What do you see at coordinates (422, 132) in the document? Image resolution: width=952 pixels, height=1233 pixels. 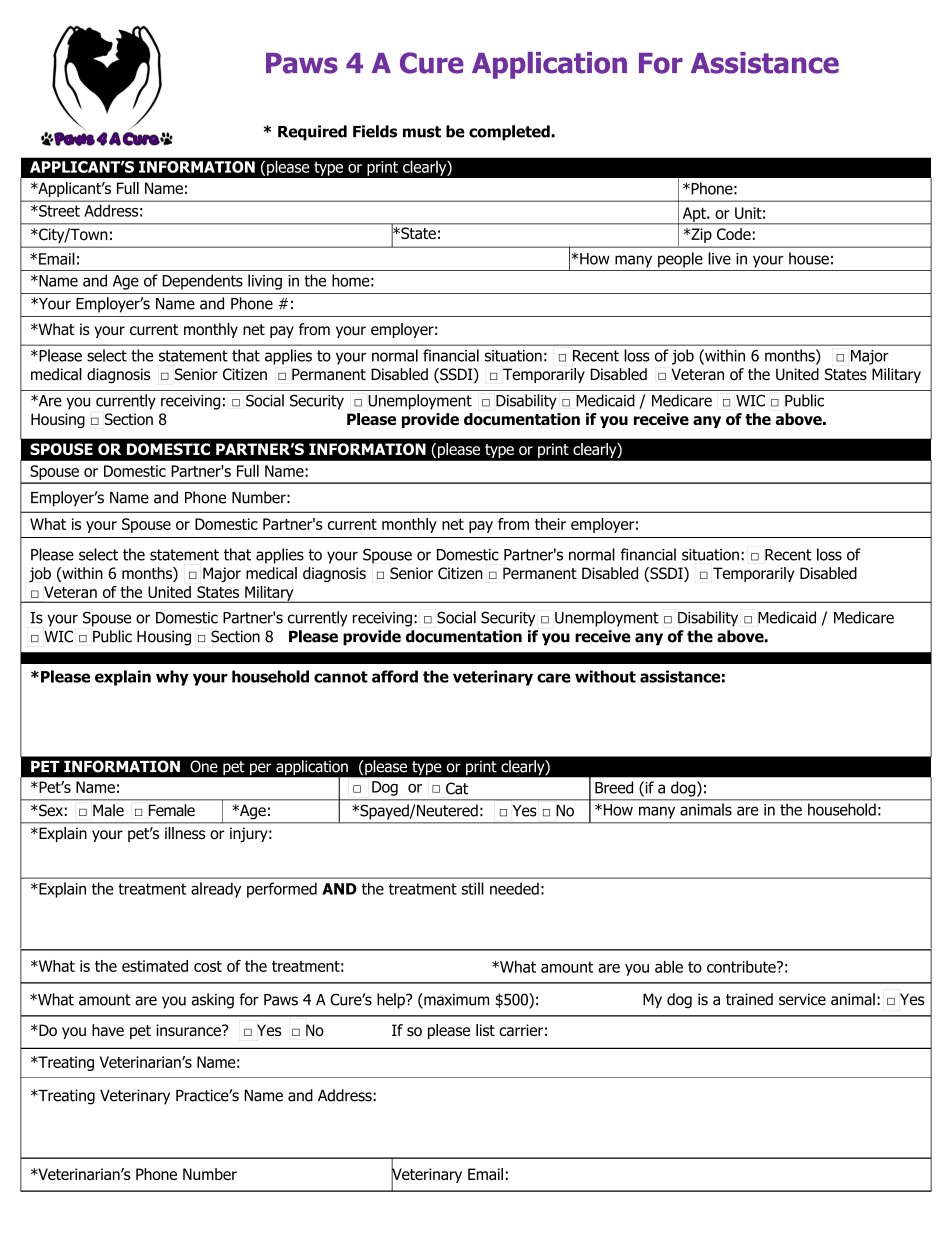 I see `must` at bounding box center [422, 132].
